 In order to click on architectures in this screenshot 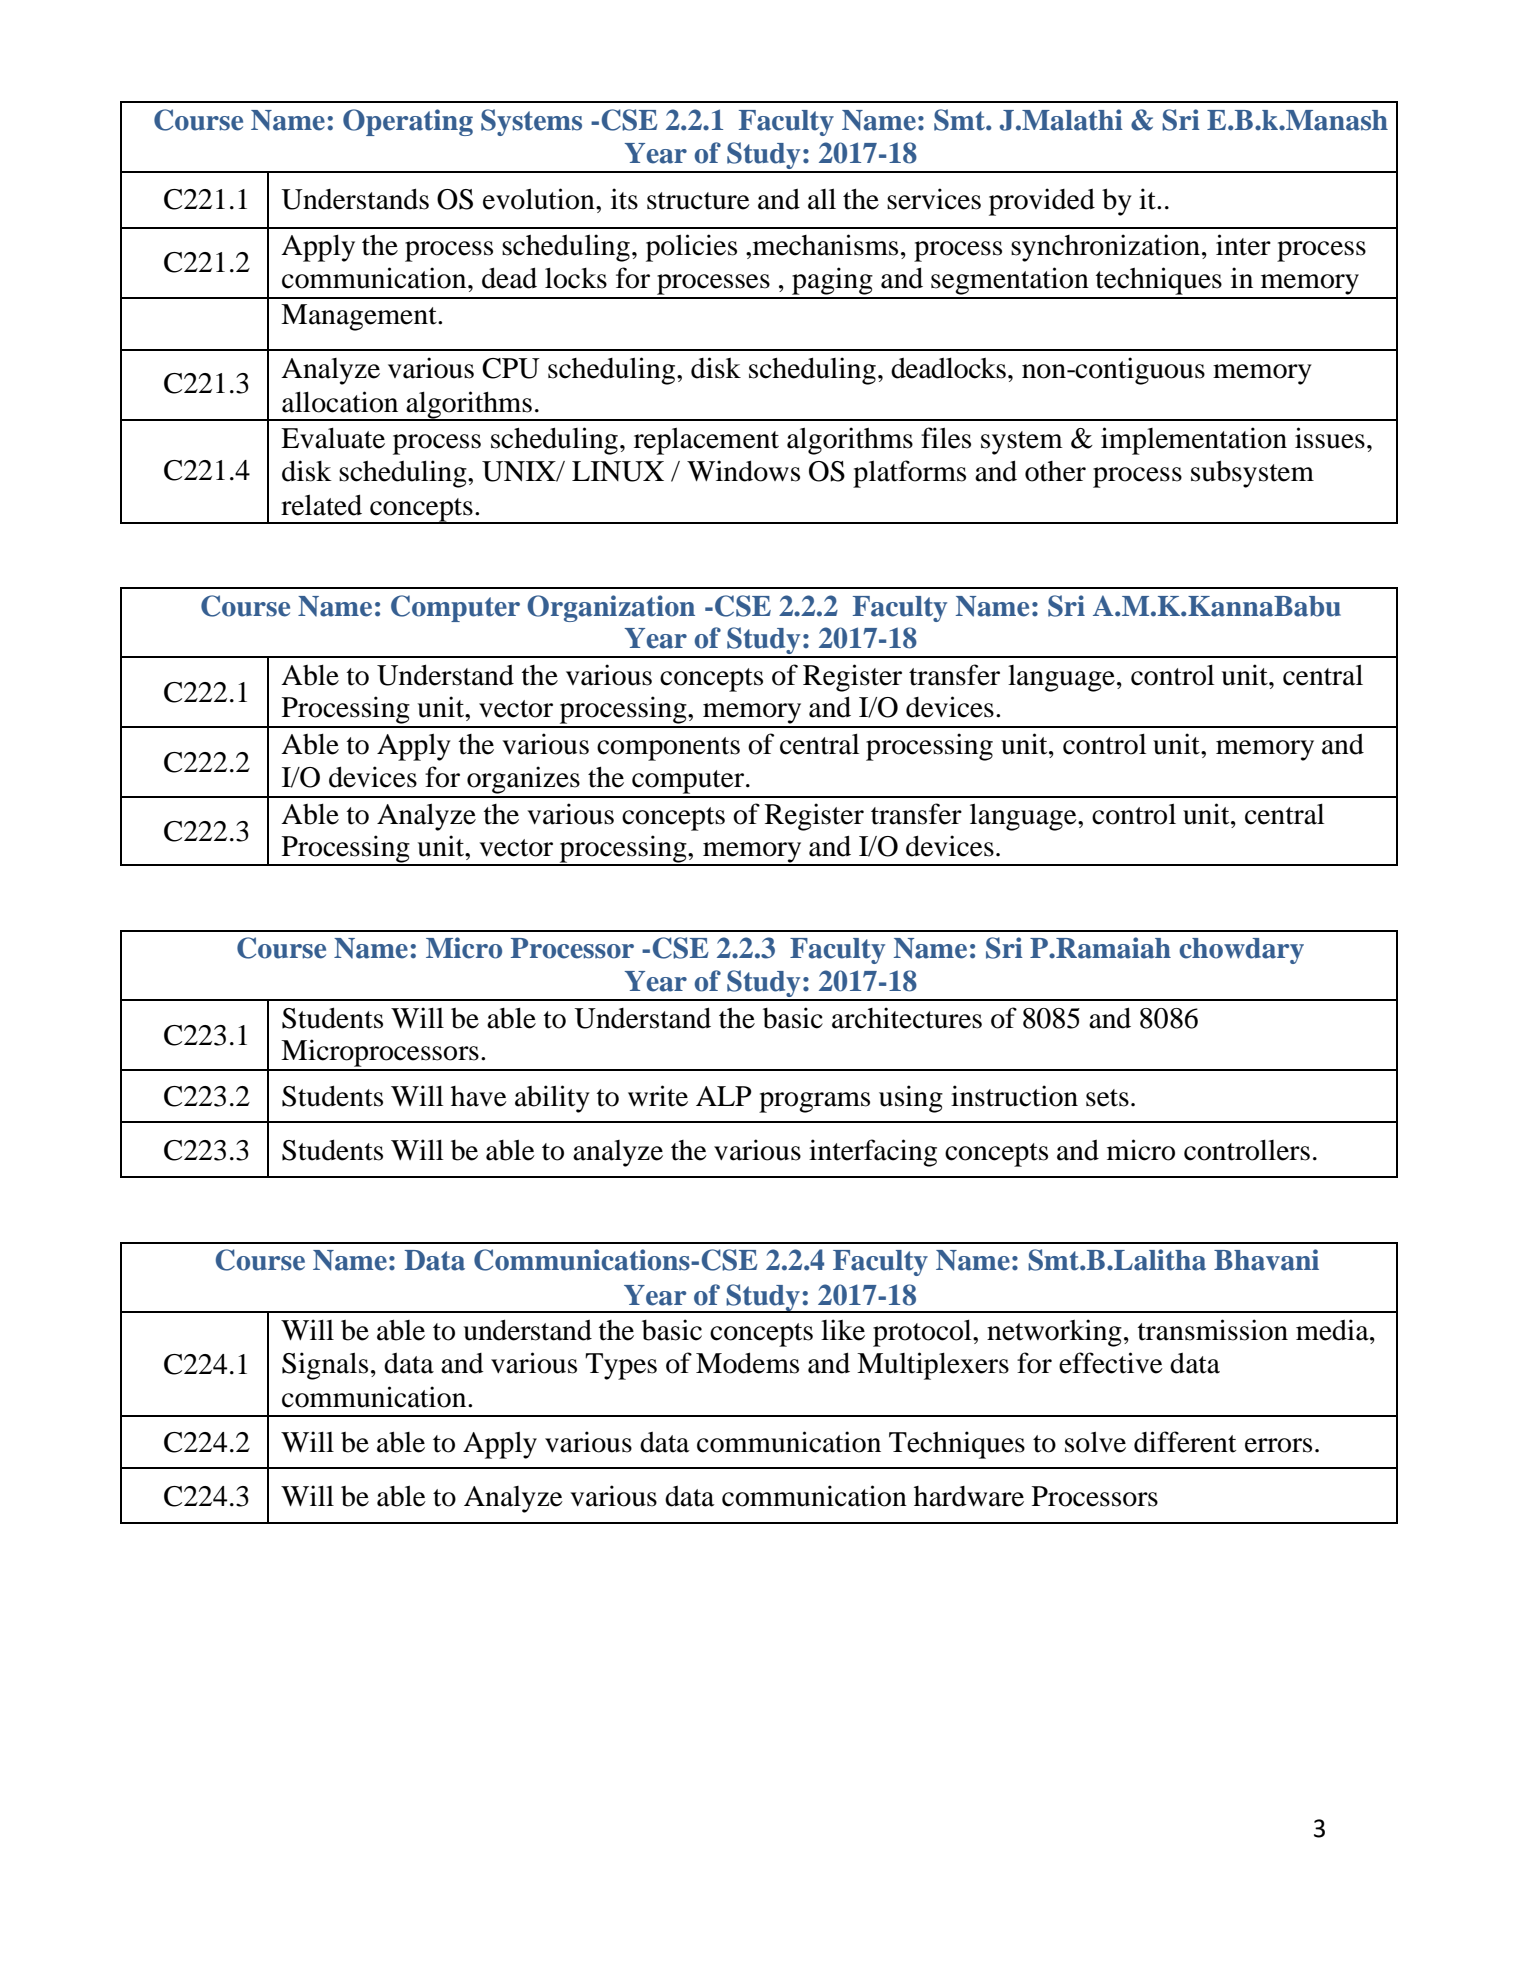, I will do `click(907, 1018)`.
